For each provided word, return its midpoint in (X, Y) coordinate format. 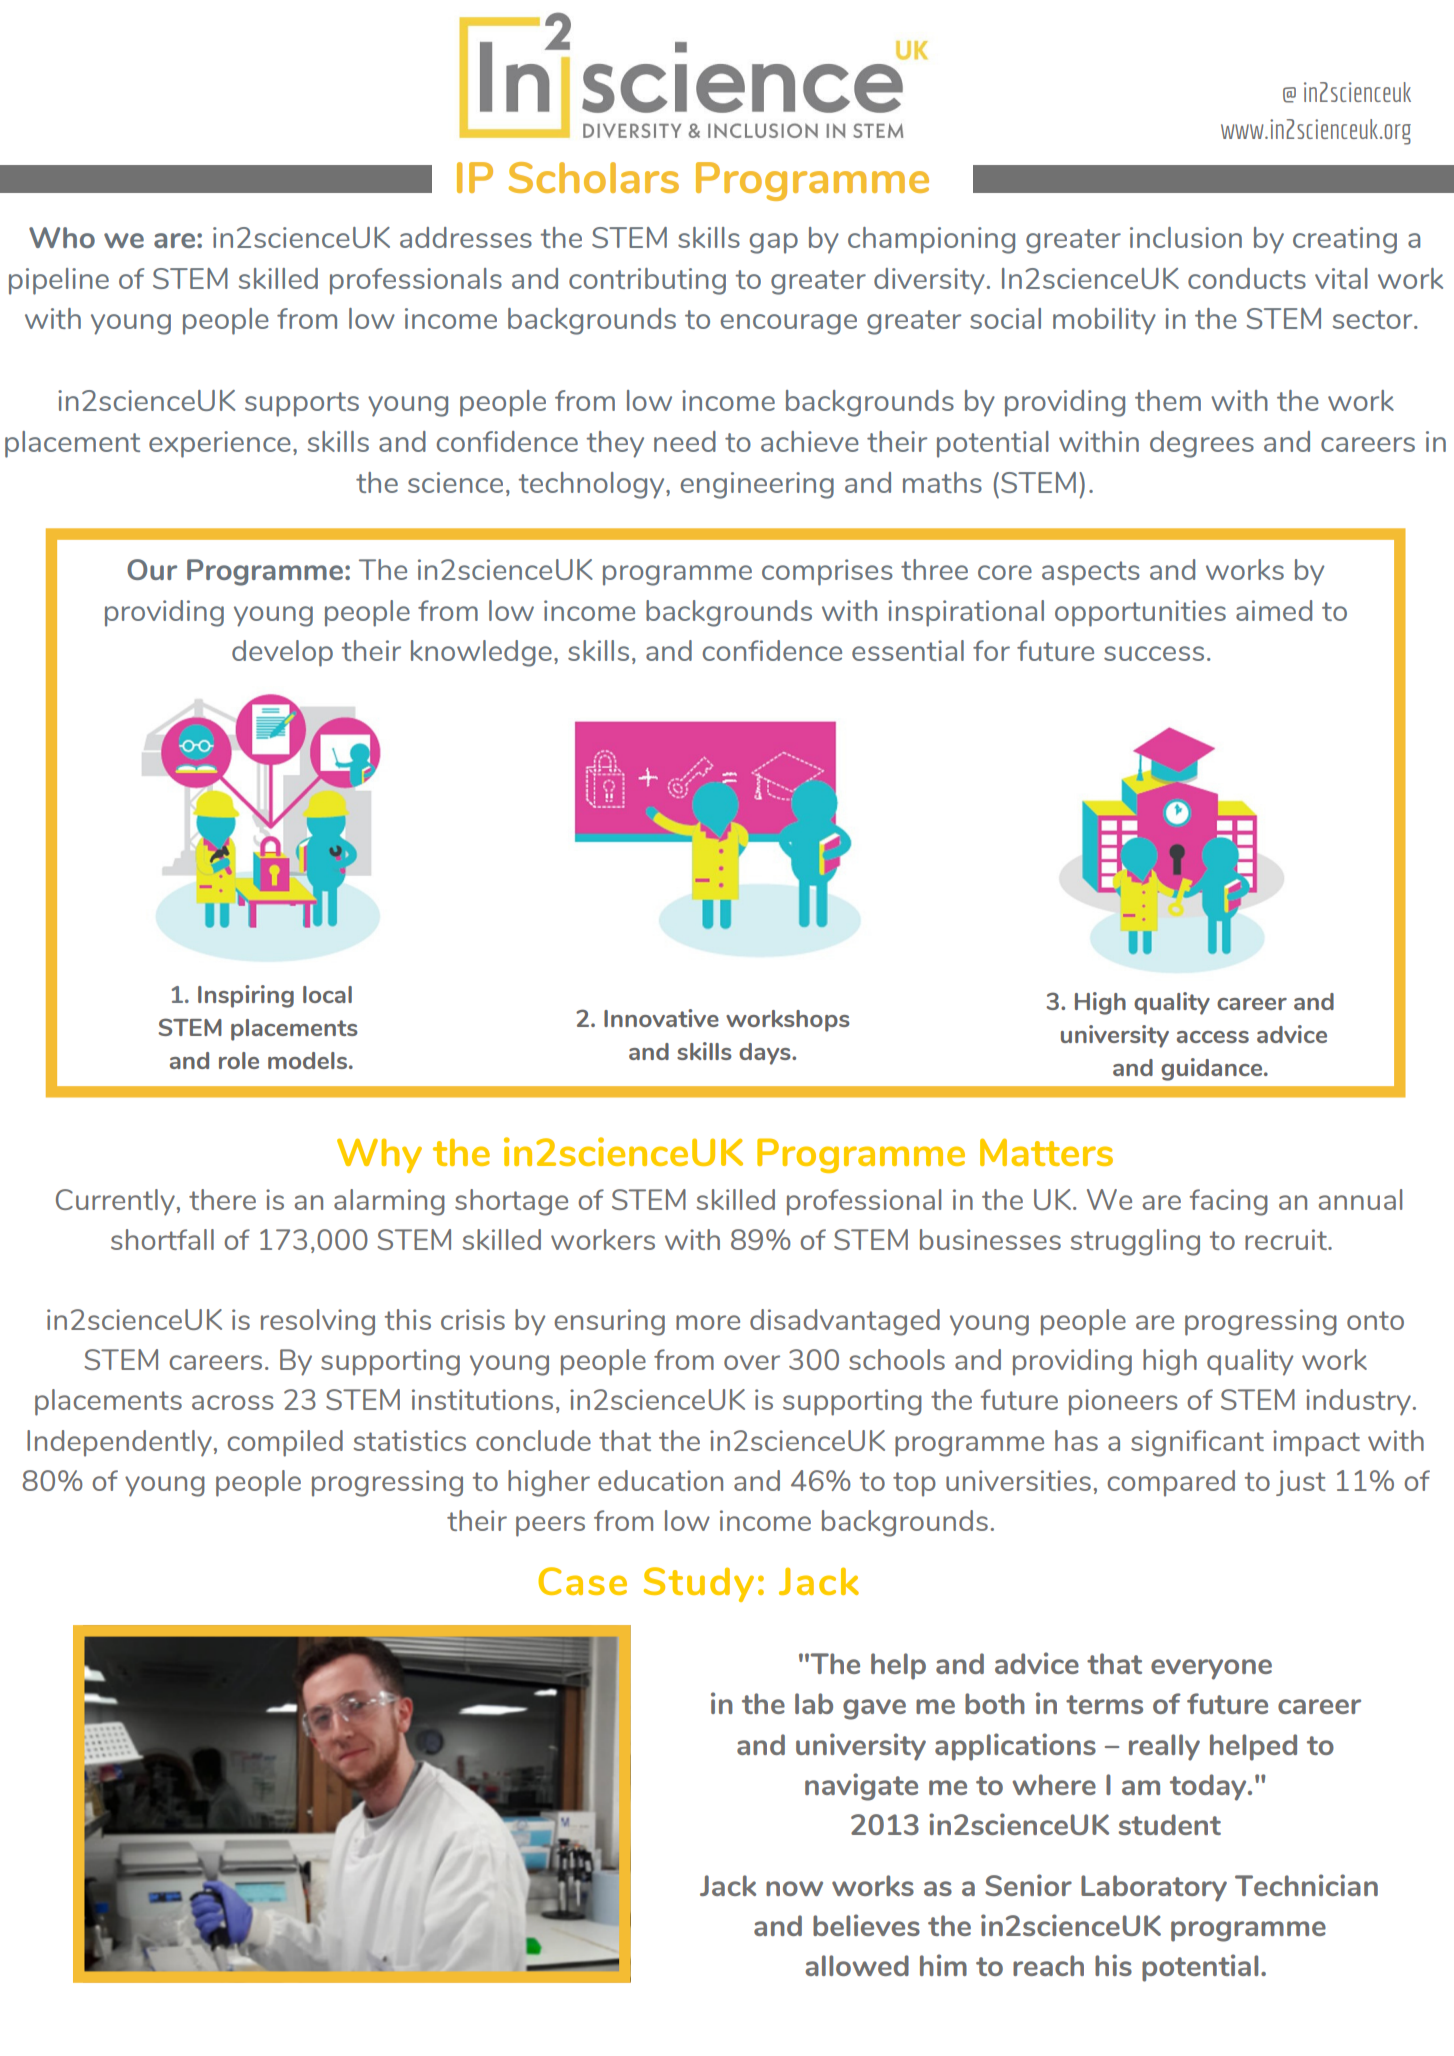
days (766, 1054)
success (1154, 653)
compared (1171, 1483)
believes (866, 1925)
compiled (285, 1443)
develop (282, 653)
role (239, 1060)
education (660, 1480)
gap (774, 243)
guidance (1213, 1069)
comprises (827, 572)
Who (62, 237)
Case (582, 1581)
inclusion (1186, 237)
